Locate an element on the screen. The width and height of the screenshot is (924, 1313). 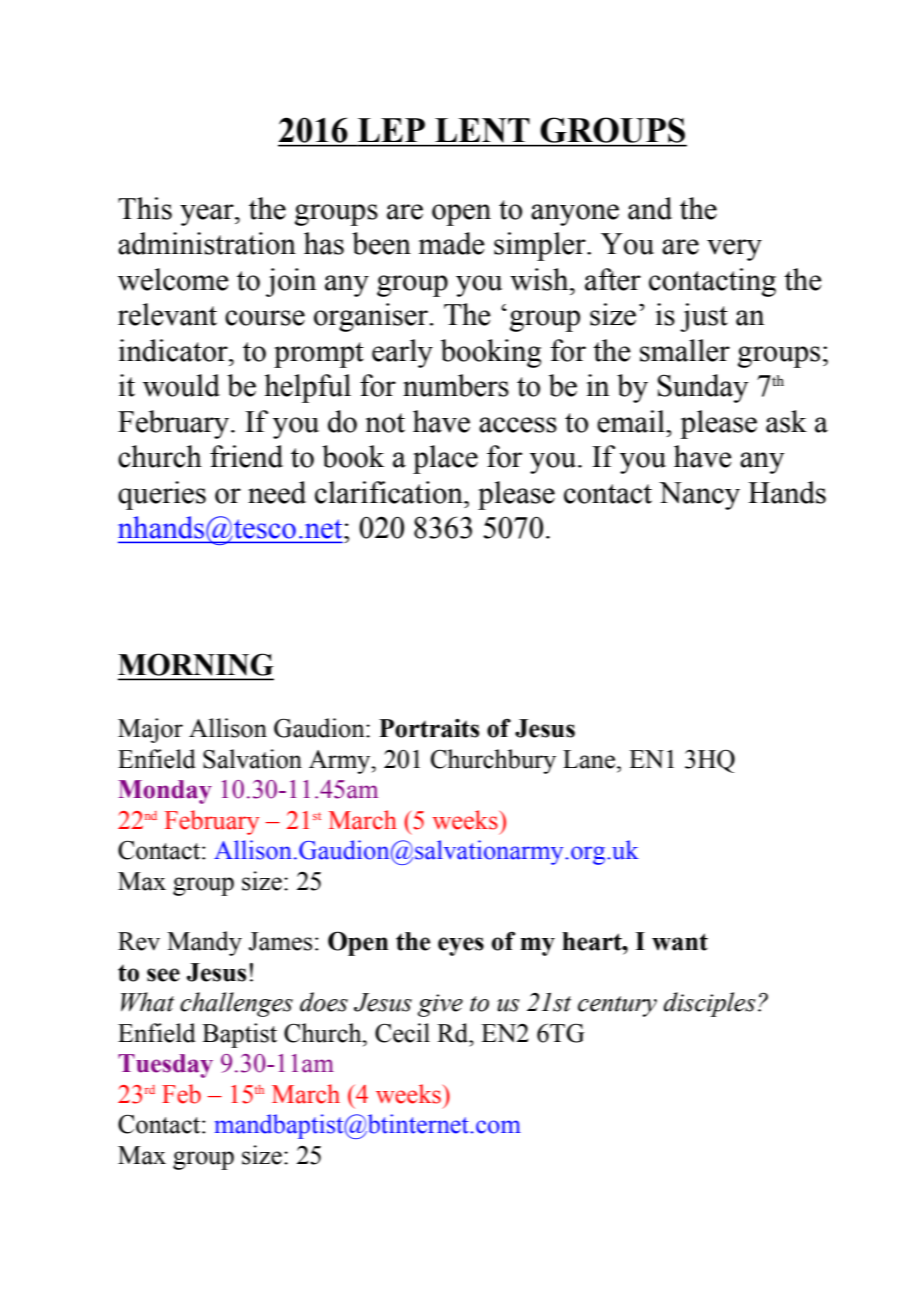
challenges is located at coordinates (236, 1004).
